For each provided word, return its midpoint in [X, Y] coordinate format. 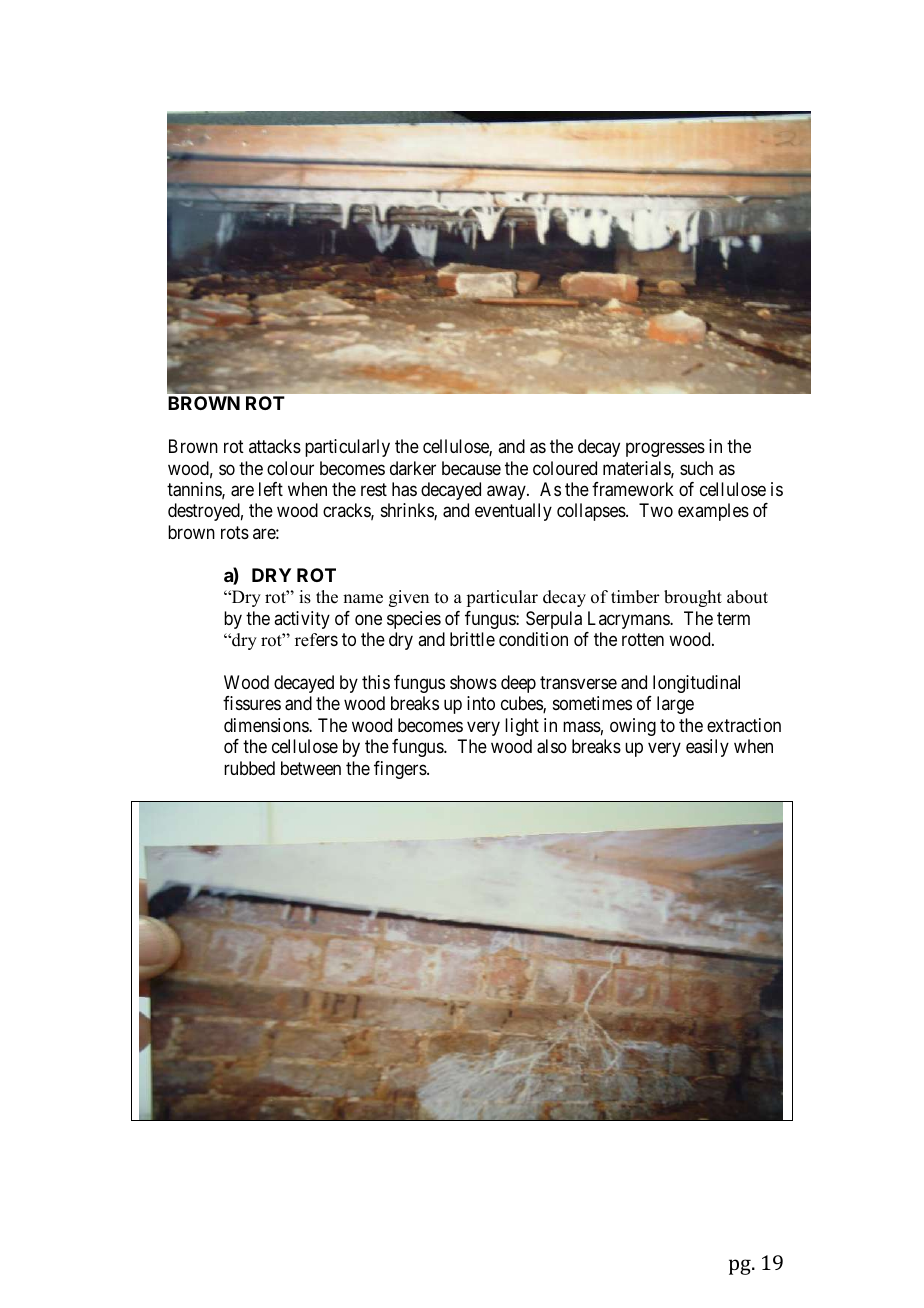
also [552, 746]
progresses [665, 450]
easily [707, 748]
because [471, 468]
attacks [275, 446]
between [311, 768]
